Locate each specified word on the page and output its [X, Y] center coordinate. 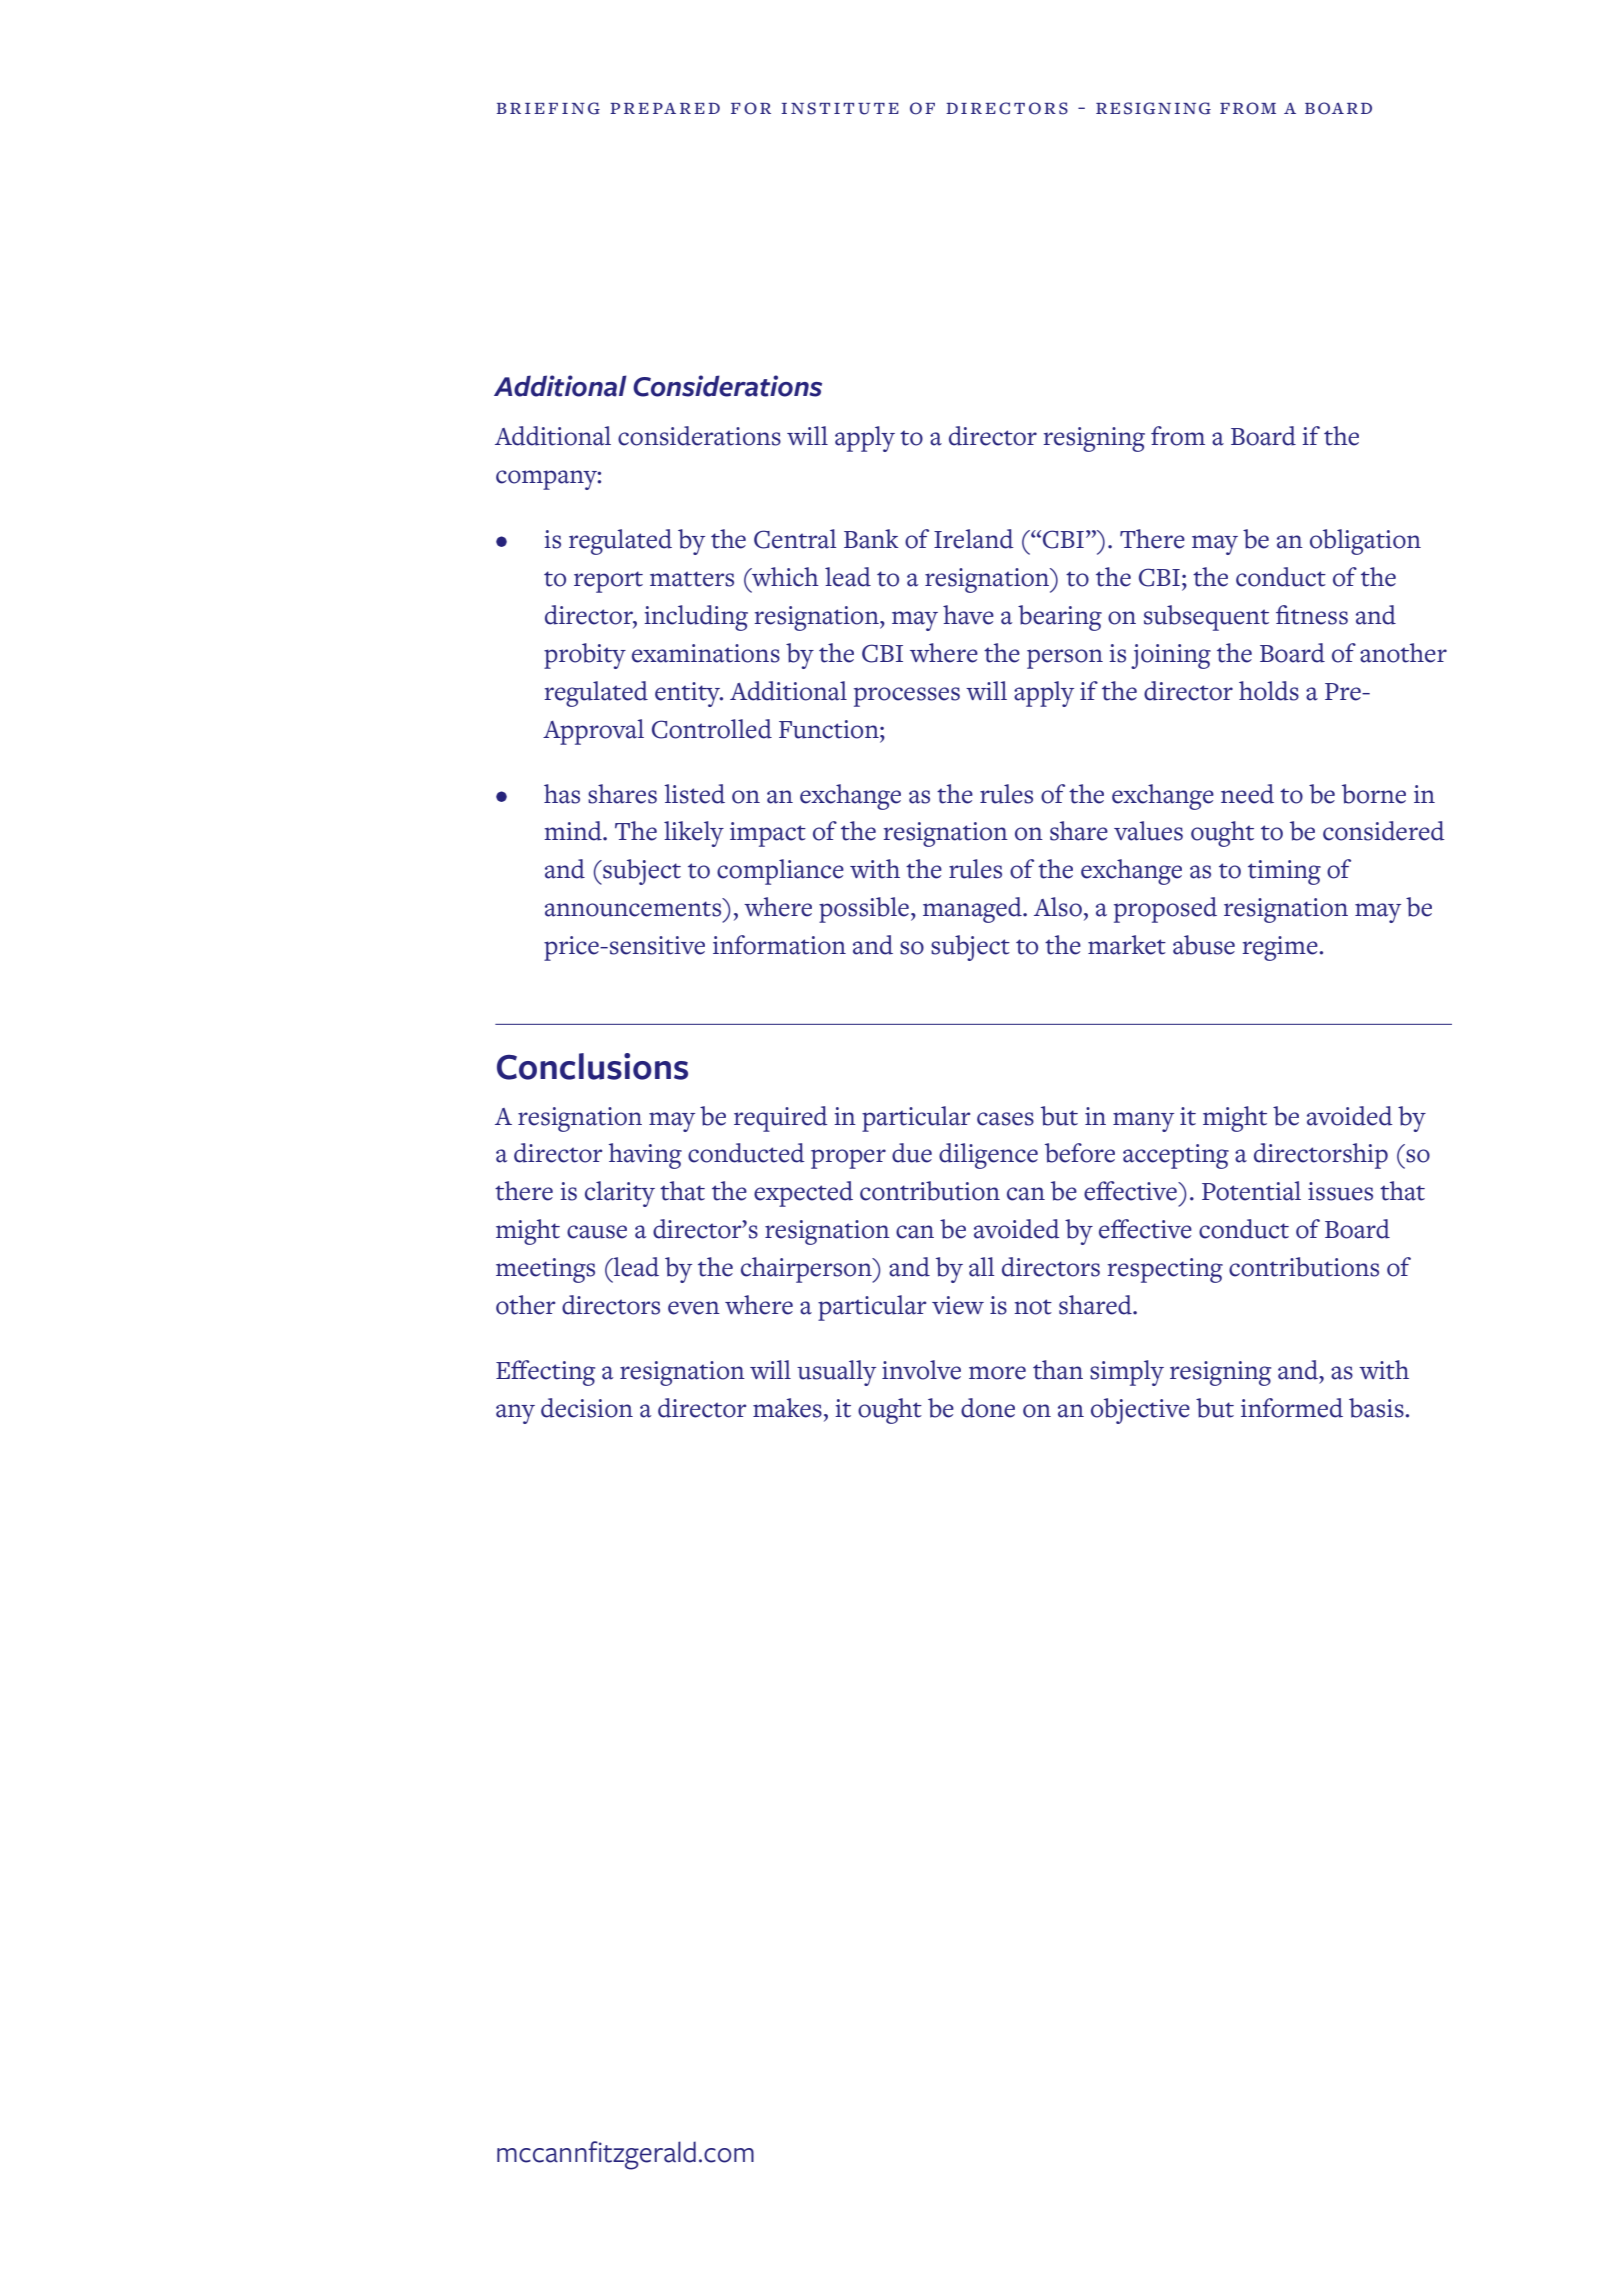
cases [1005, 1119]
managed [973, 910]
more [997, 1373]
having [645, 1156]
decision [587, 1408]
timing [1284, 872]
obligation [1365, 542]
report [608, 582]
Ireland [974, 539]
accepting [1176, 1156]
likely [694, 834]
